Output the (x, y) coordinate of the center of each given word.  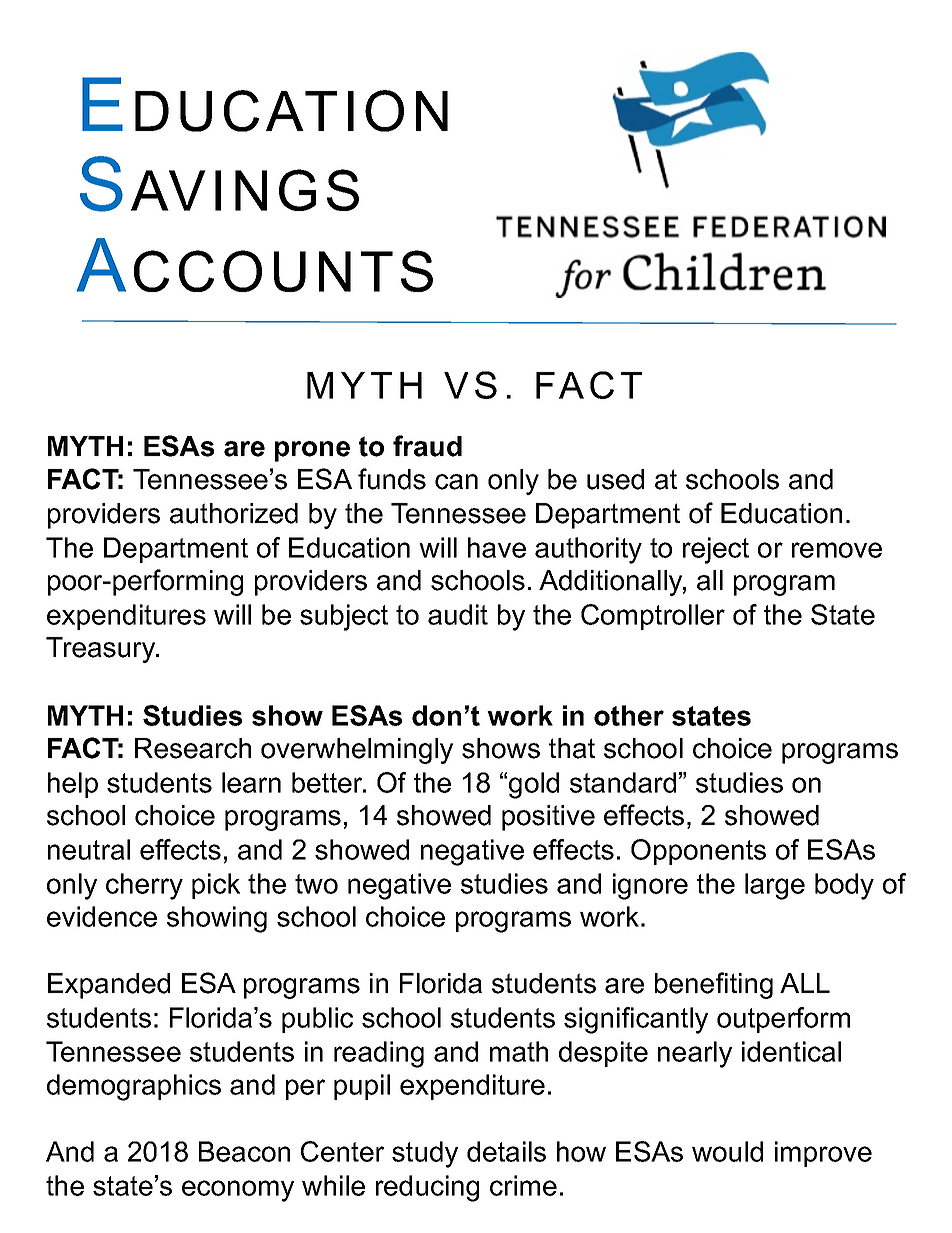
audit (458, 614)
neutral (89, 849)
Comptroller (653, 617)
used (615, 479)
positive (548, 818)
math (519, 1051)
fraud (427, 446)
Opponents (698, 852)
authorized (234, 513)
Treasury (102, 650)
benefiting (714, 985)
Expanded (109, 986)
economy (238, 1191)
